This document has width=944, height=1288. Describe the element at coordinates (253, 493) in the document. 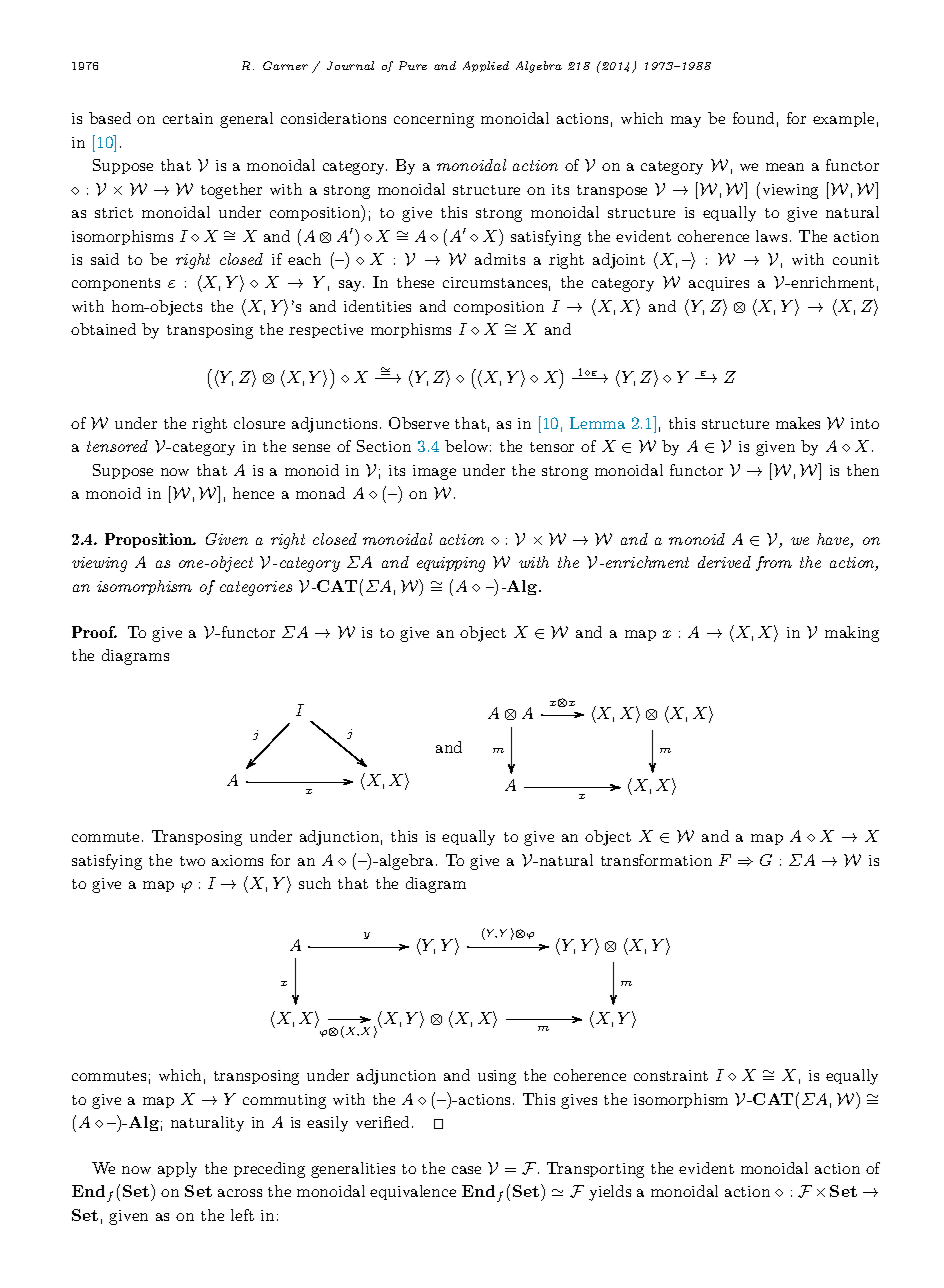

I see `hence` at that location.
